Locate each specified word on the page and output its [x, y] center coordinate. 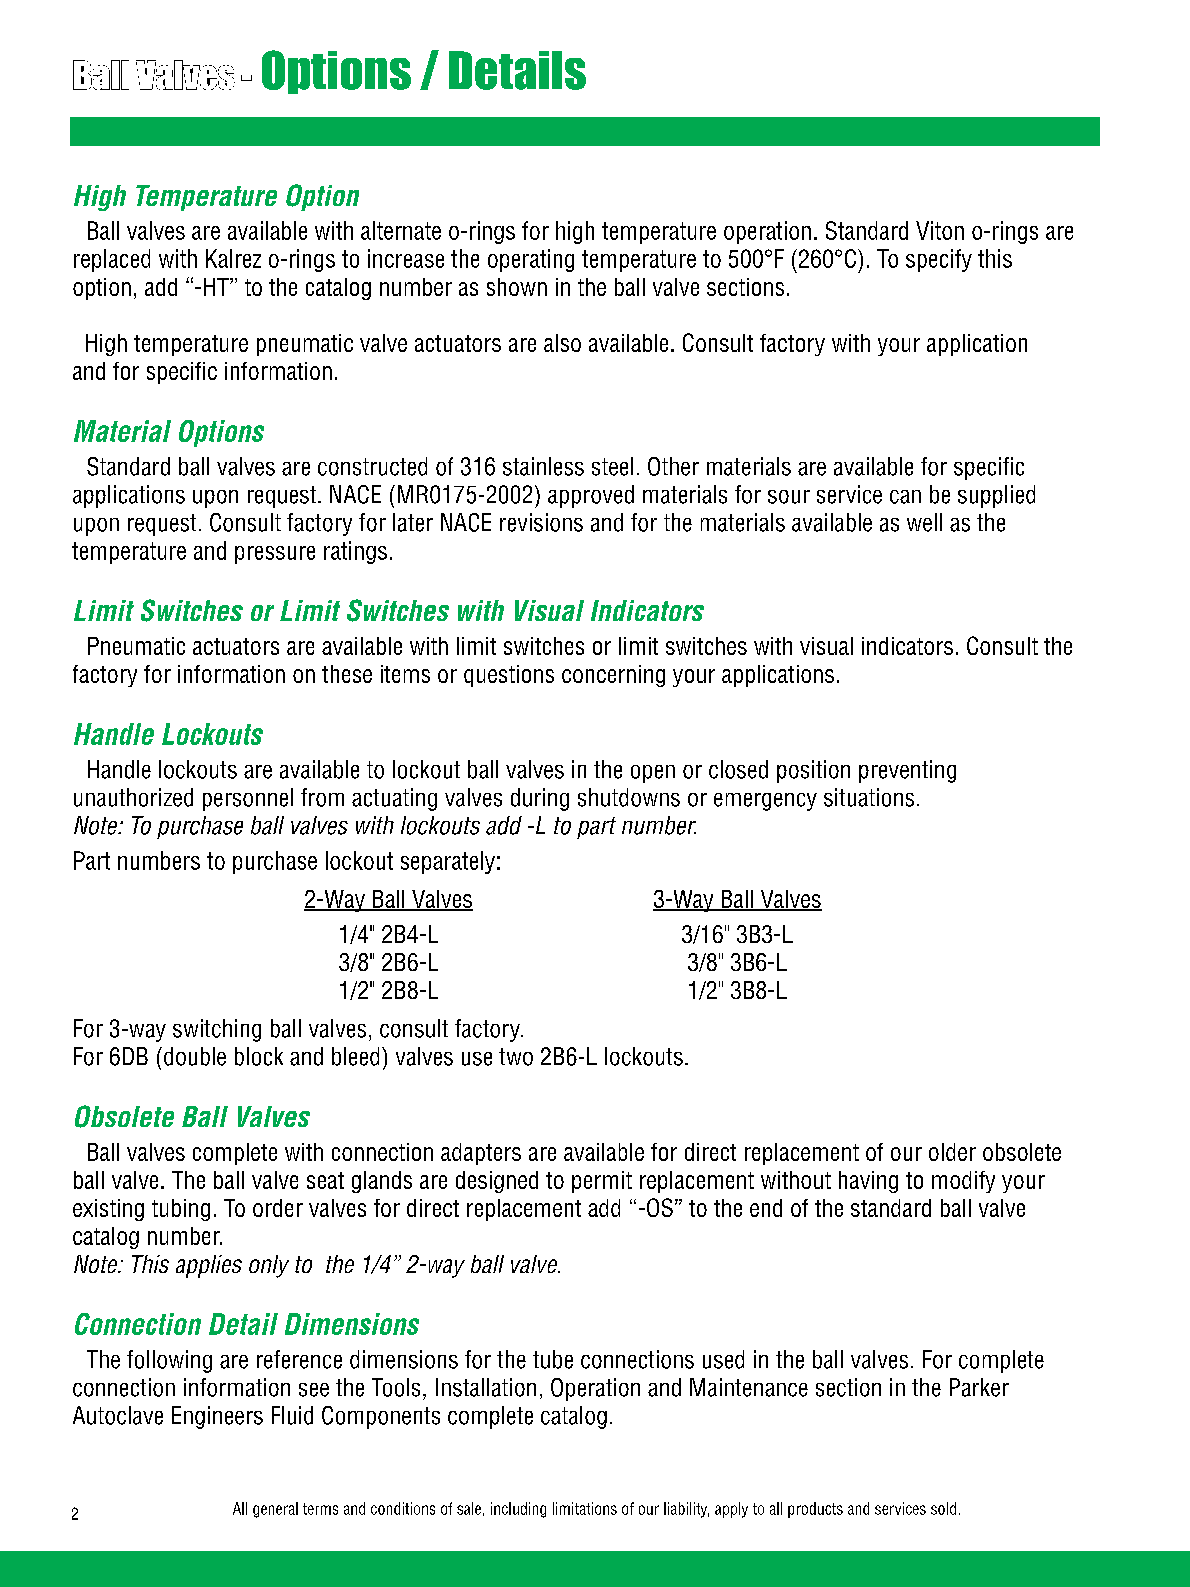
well [924, 522]
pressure [275, 555]
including [518, 1510]
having [868, 1182]
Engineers [217, 1417]
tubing [181, 1210]
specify [939, 260]
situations [869, 797]
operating [531, 260]
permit [602, 1182]
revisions [541, 522]
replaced [112, 260]
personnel [248, 799]
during [540, 799]
